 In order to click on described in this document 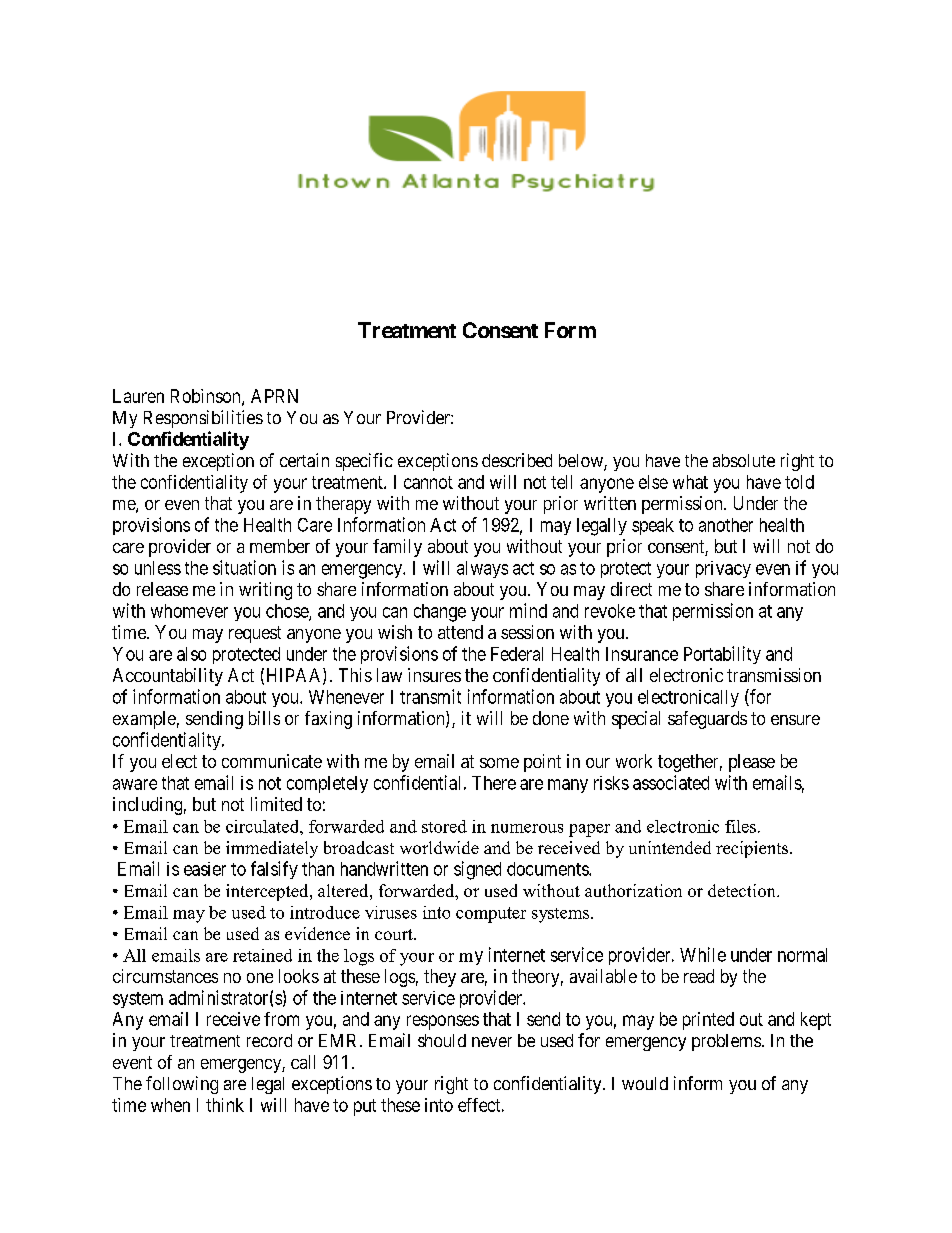, I will do `click(517, 460)`.
